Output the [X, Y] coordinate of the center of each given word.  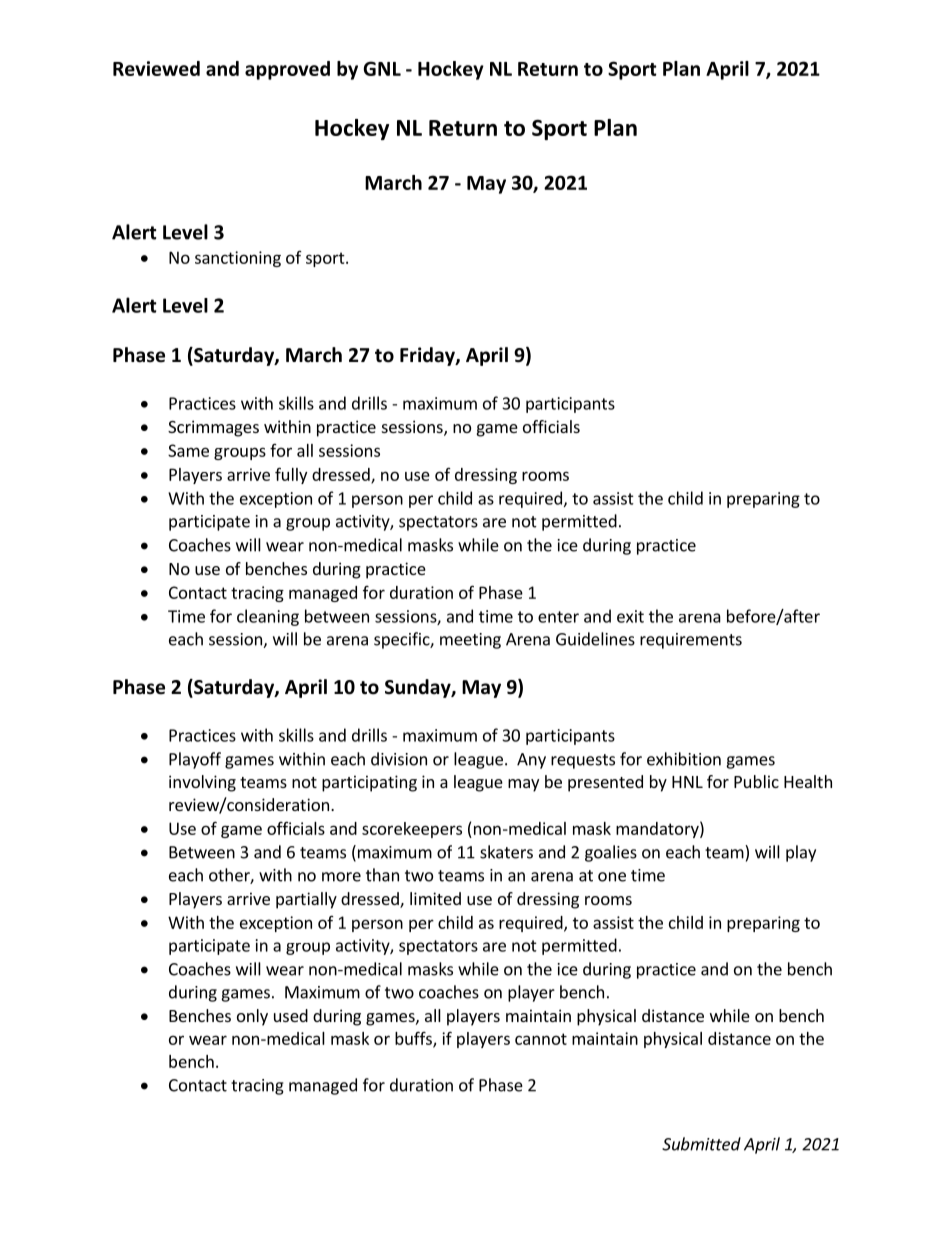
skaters [506, 852]
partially [306, 900]
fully [291, 475]
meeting [470, 641]
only [252, 1017]
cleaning [268, 617]
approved [287, 70]
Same [188, 450]
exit [630, 616]
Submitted [701, 1144]
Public [756, 781]
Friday [428, 356]
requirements [691, 641]
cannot [541, 1039]
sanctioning [238, 259]
